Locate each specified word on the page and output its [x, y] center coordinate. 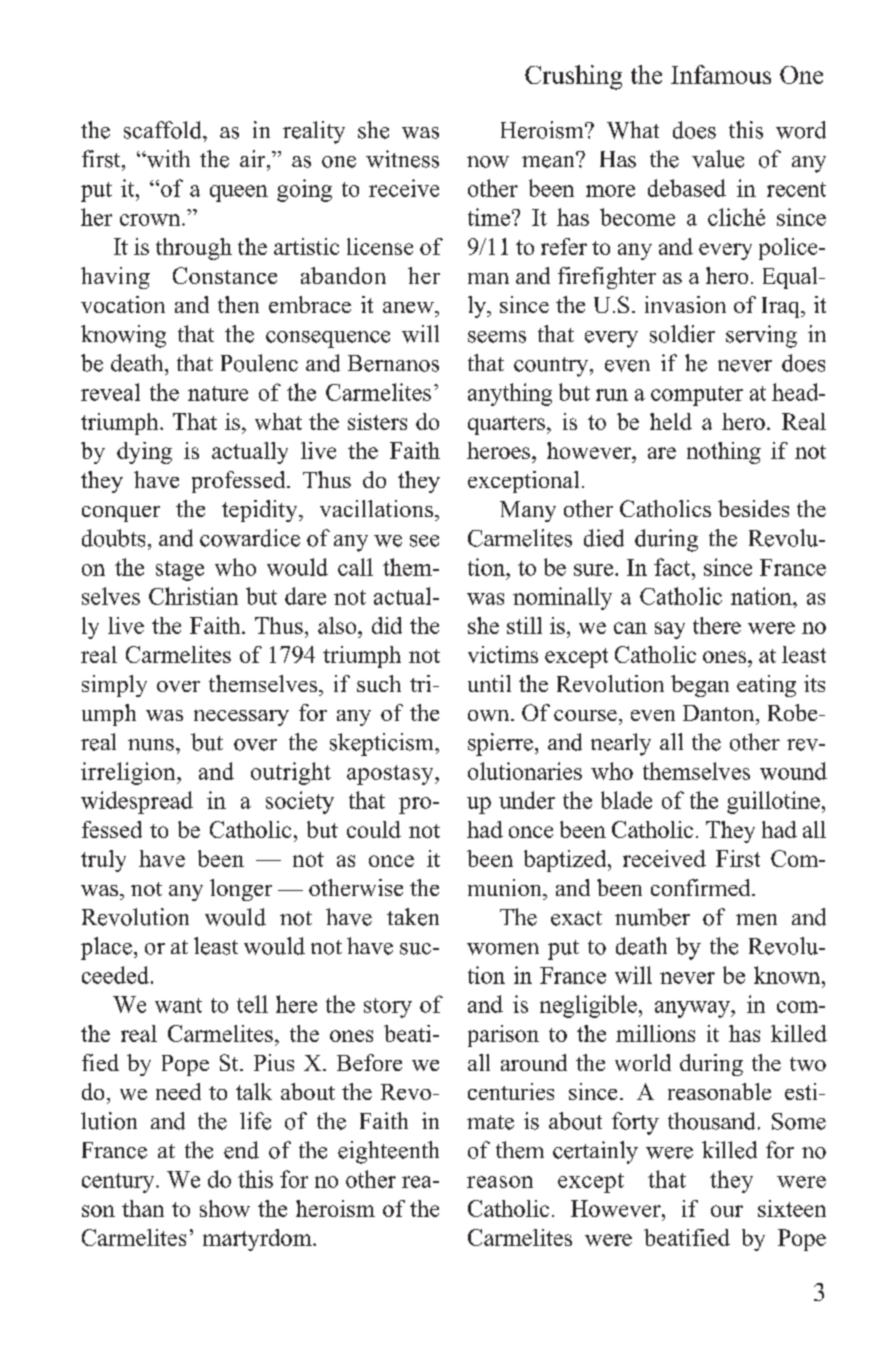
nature [218, 393]
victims [503, 654]
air [254, 159]
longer [241, 890]
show [225, 1208]
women [503, 949]
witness [402, 159]
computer [697, 396]
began [700, 686]
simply [114, 686]
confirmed [702, 887]
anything [510, 394]
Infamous [721, 74]
